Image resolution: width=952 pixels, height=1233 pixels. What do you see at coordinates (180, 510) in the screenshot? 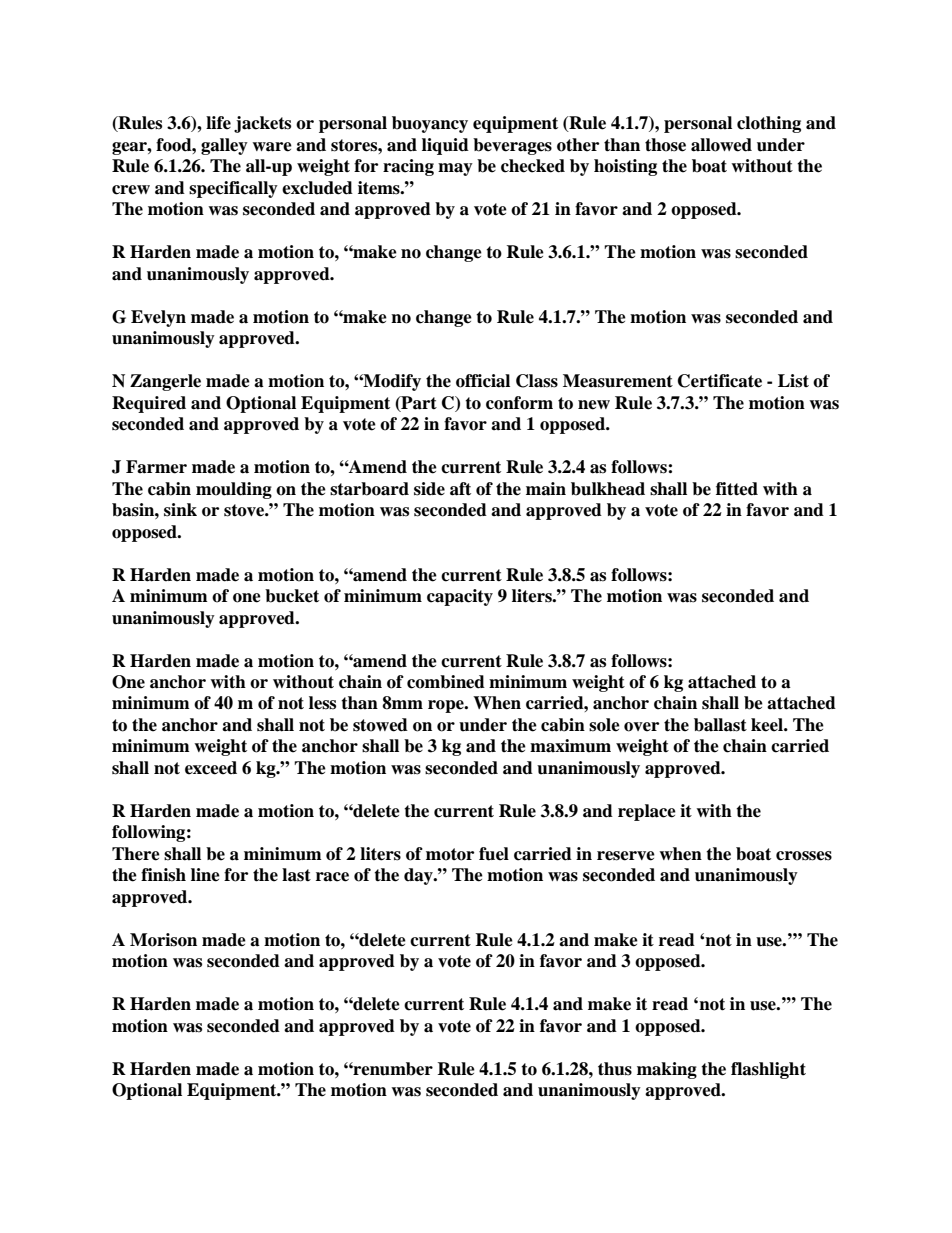
I see `sink` at bounding box center [180, 510].
